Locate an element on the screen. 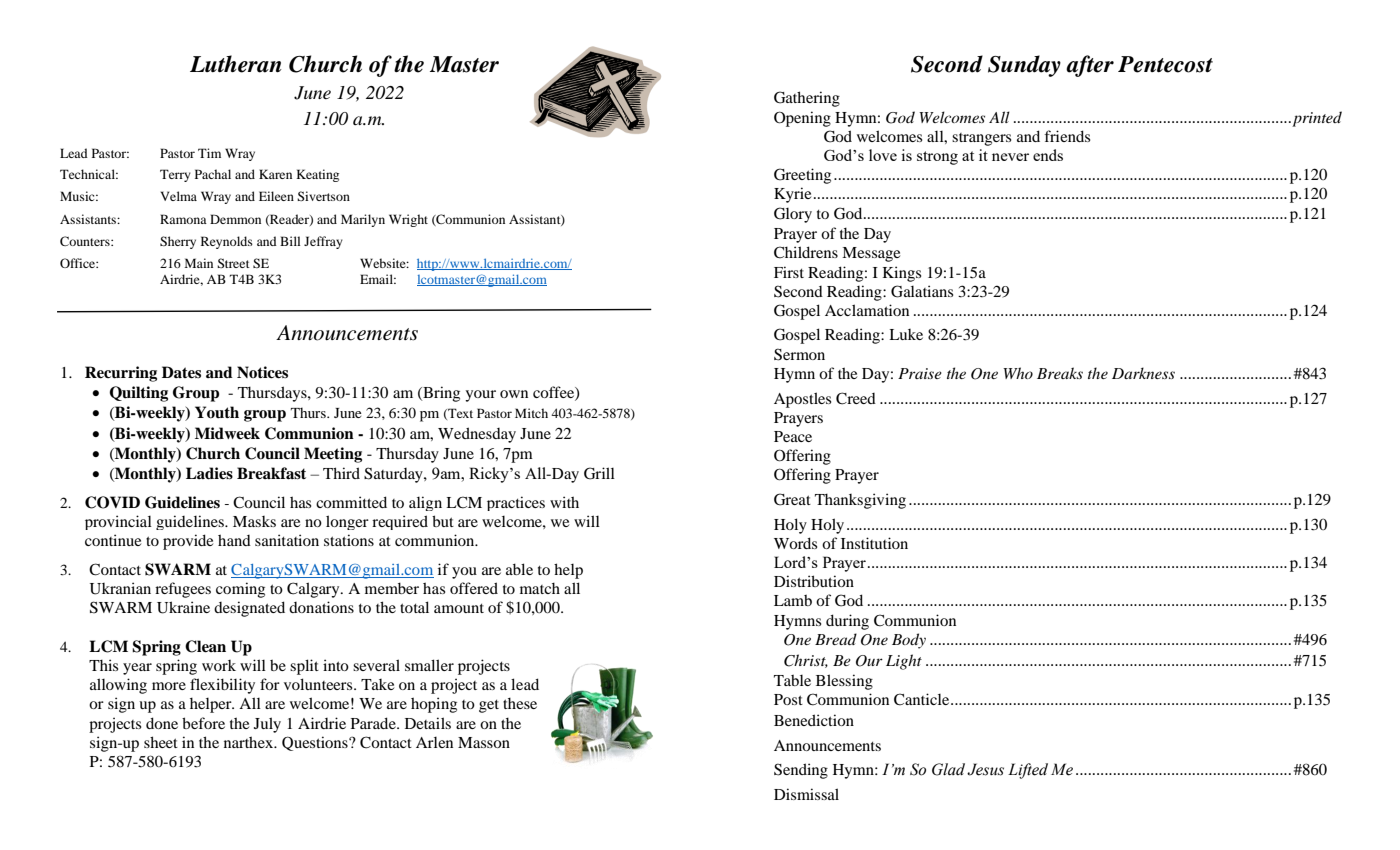  Sunday is located at coordinates (1024, 66).
